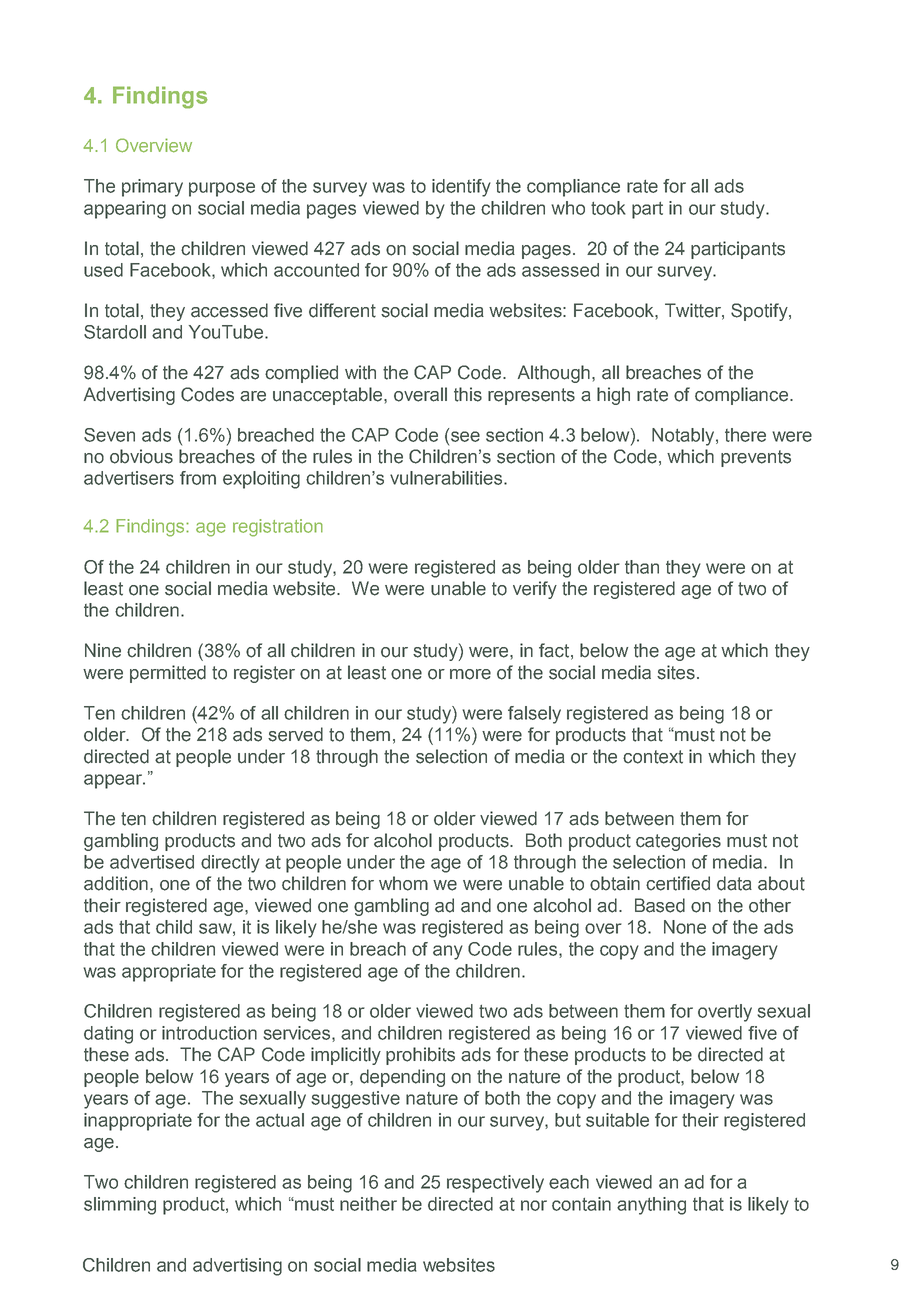  What do you see at coordinates (461, 188) in the image?
I see `identify` at bounding box center [461, 188].
